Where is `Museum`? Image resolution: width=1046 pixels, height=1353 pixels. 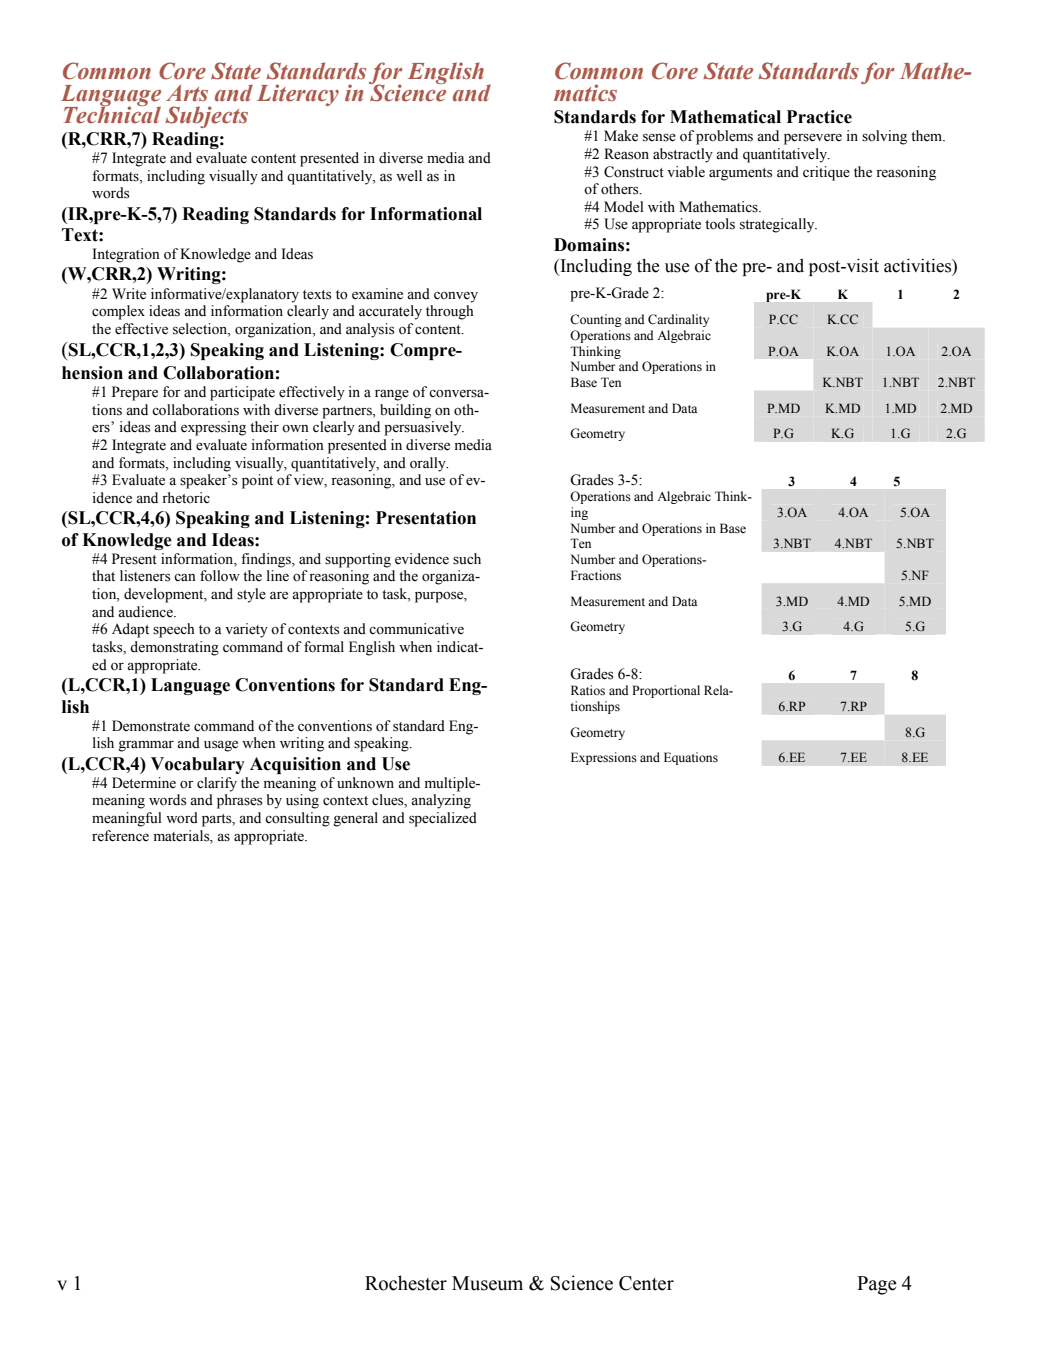 Museum is located at coordinates (487, 1283).
